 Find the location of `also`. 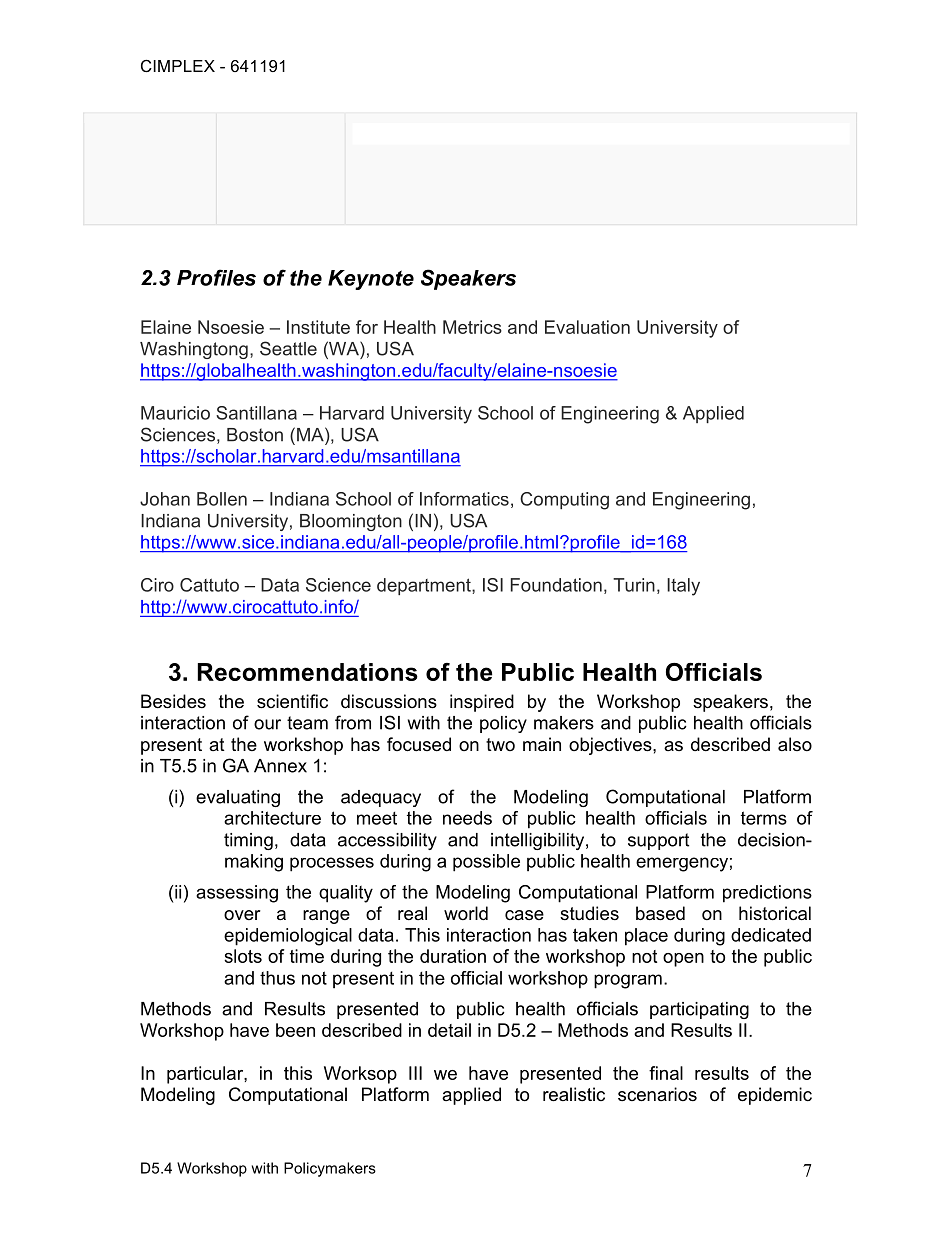

also is located at coordinates (795, 744).
